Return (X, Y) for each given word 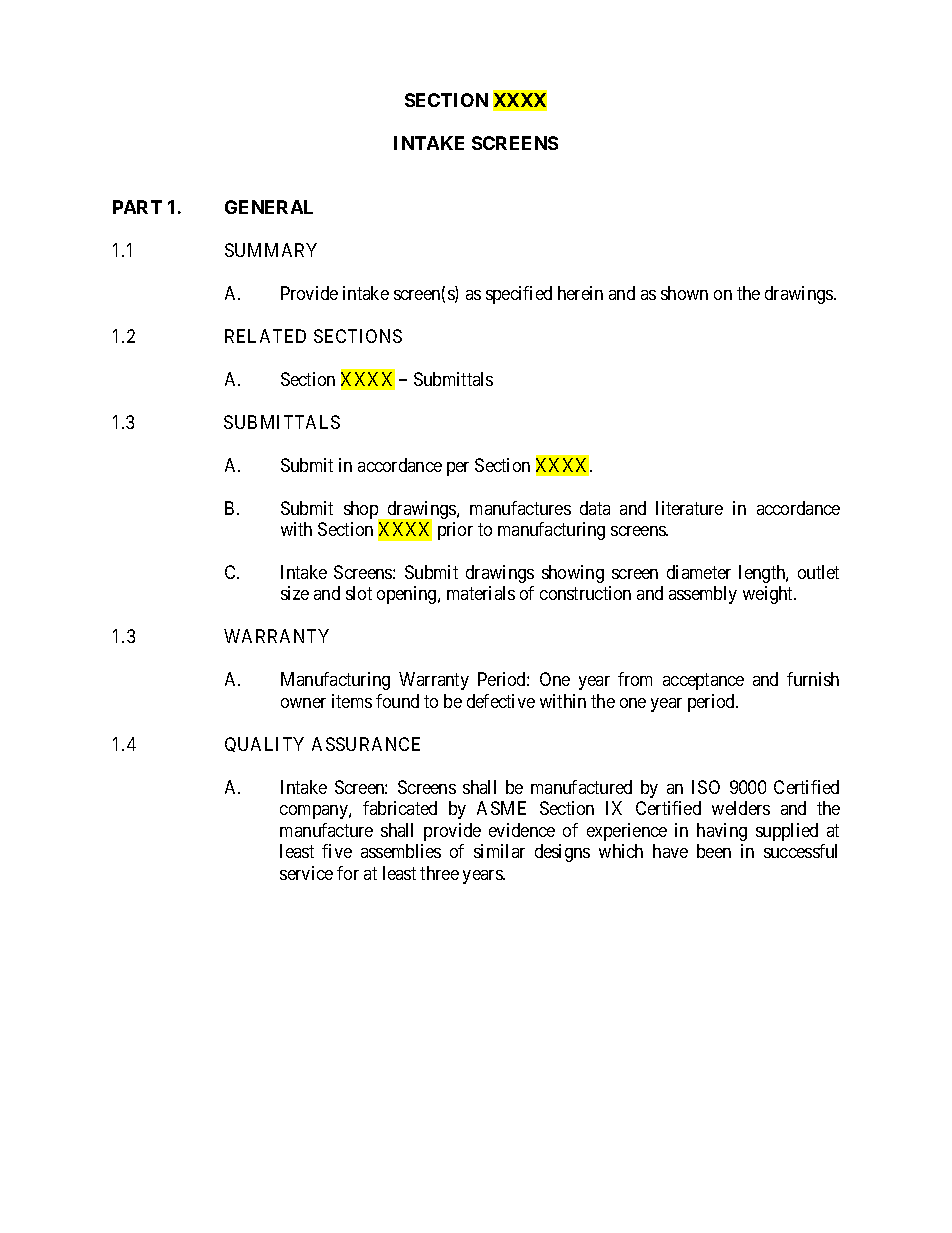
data (595, 508)
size (295, 593)
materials (481, 593)
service (306, 873)
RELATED (265, 336)
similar (499, 851)
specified (519, 295)
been (714, 851)
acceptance (703, 682)
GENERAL (269, 207)
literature (689, 508)
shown (684, 293)
